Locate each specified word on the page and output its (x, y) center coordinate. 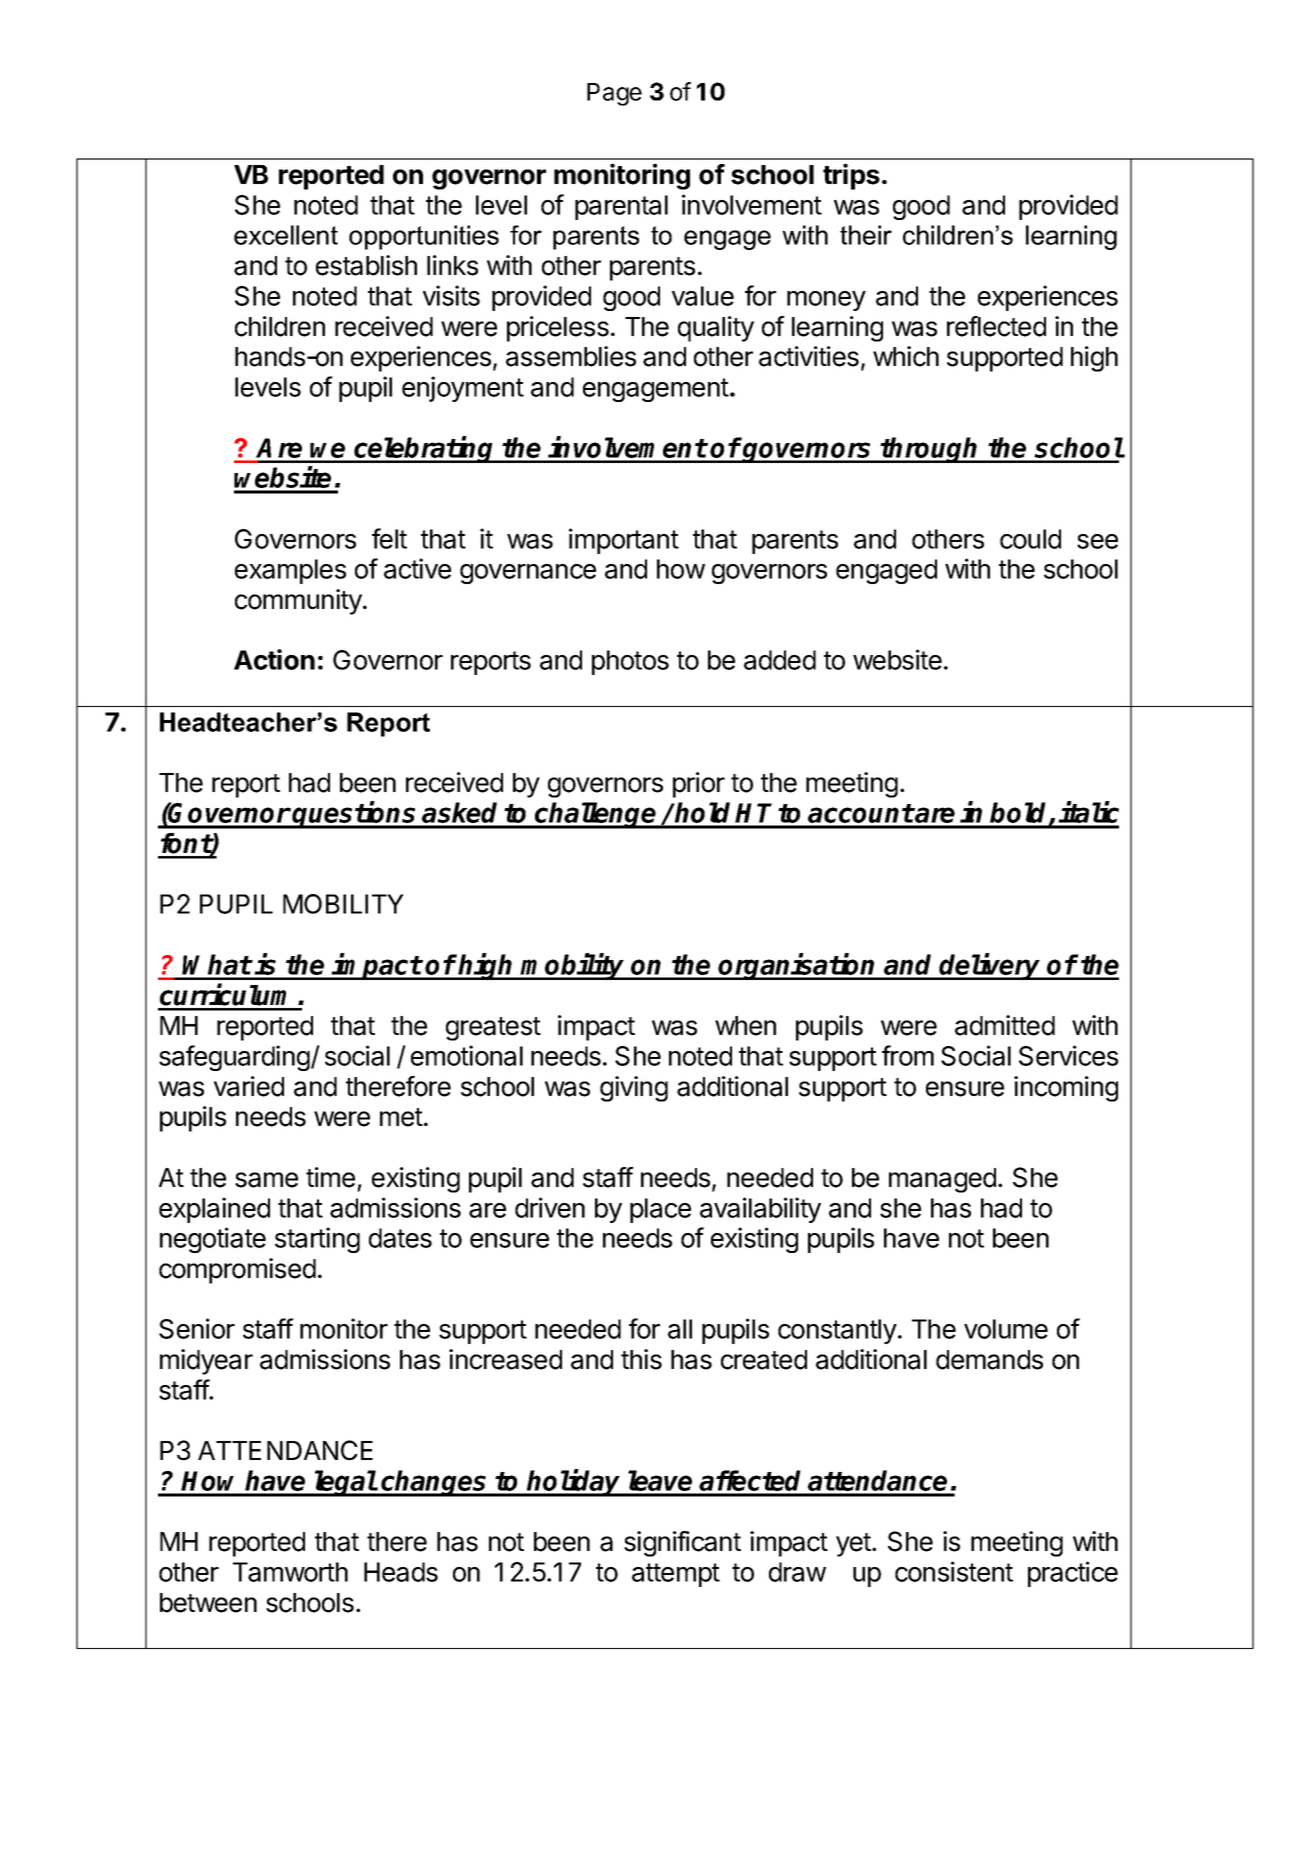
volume (1006, 1329)
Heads (401, 1572)
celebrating (424, 449)
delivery (990, 966)
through (930, 450)
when (745, 1026)
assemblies (571, 356)
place (660, 1210)
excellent (286, 235)
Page (614, 94)
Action (274, 659)
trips (851, 176)
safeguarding (235, 1058)
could (1030, 539)
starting (317, 1240)
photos (630, 662)
